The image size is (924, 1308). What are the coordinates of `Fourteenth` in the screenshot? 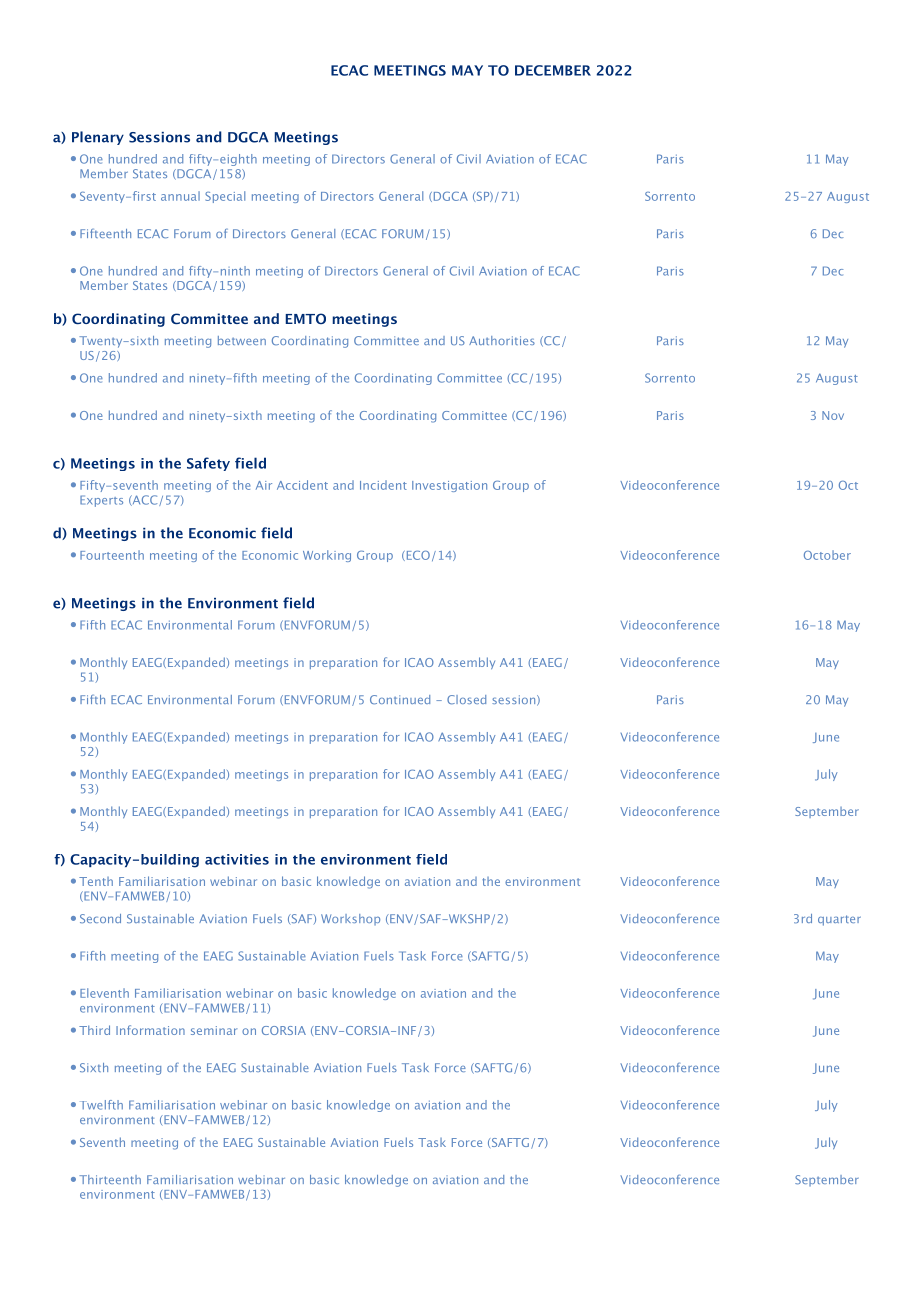 It's located at (112, 555).
